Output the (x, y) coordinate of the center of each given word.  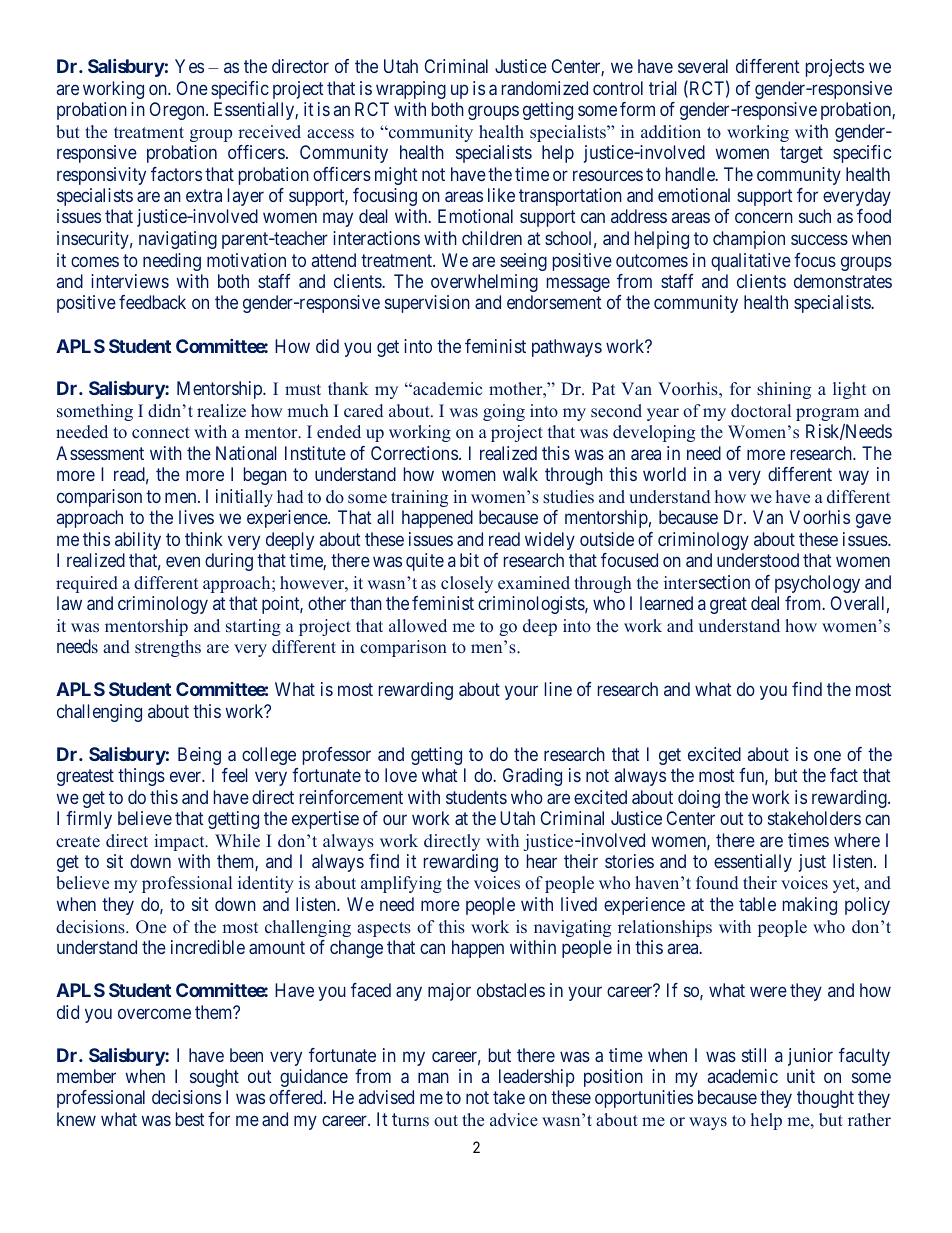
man (433, 1077)
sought (214, 1078)
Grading (532, 777)
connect (161, 433)
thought (825, 1099)
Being (199, 756)
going (504, 412)
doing (699, 799)
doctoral (761, 411)
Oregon (178, 111)
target (801, 154)
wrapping (411, 90)
